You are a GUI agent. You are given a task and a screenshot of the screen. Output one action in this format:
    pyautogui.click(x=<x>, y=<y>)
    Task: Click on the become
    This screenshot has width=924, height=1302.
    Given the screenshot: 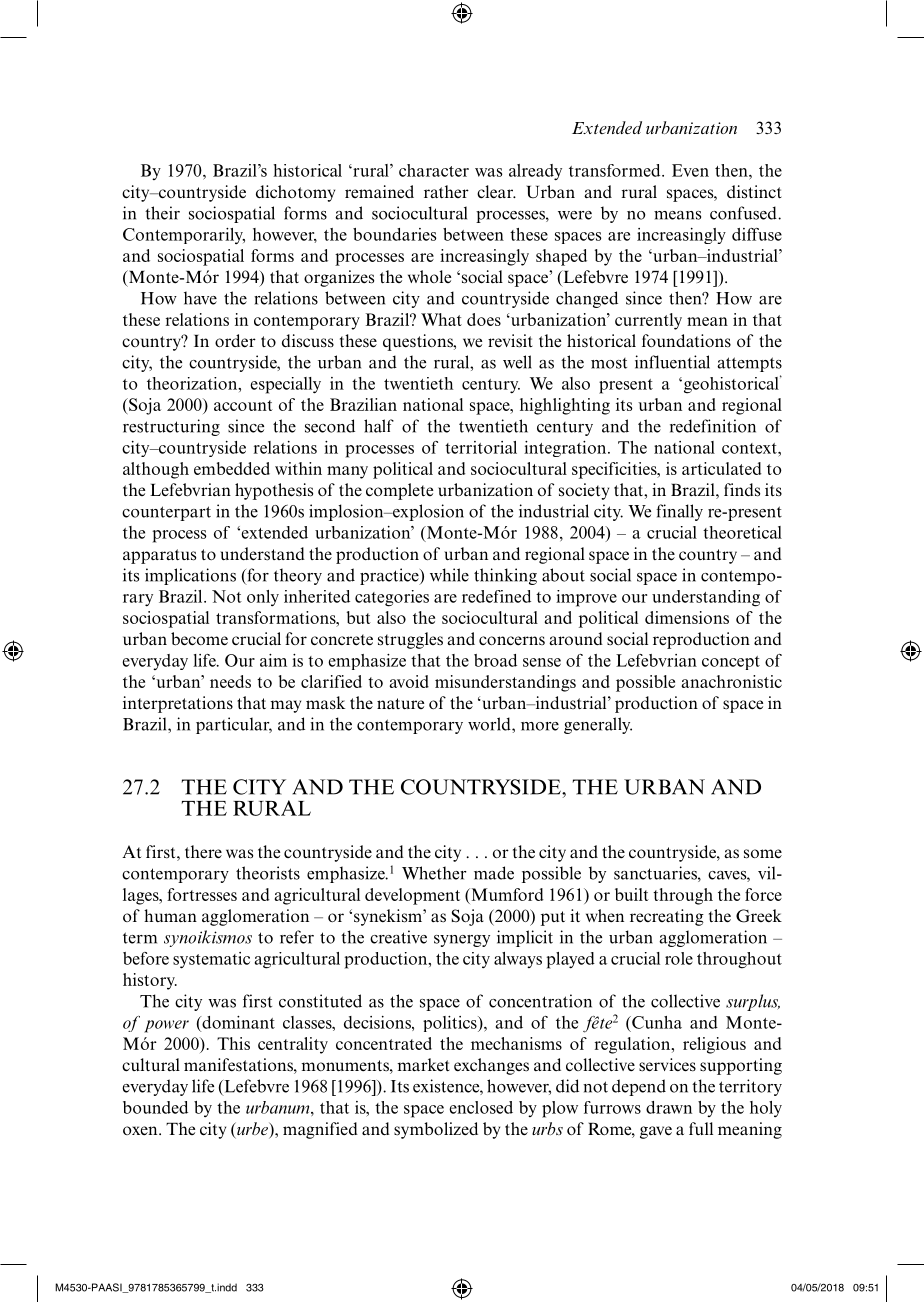 What is the action you would take?
    pyautogui.click(x=199, y=639)
